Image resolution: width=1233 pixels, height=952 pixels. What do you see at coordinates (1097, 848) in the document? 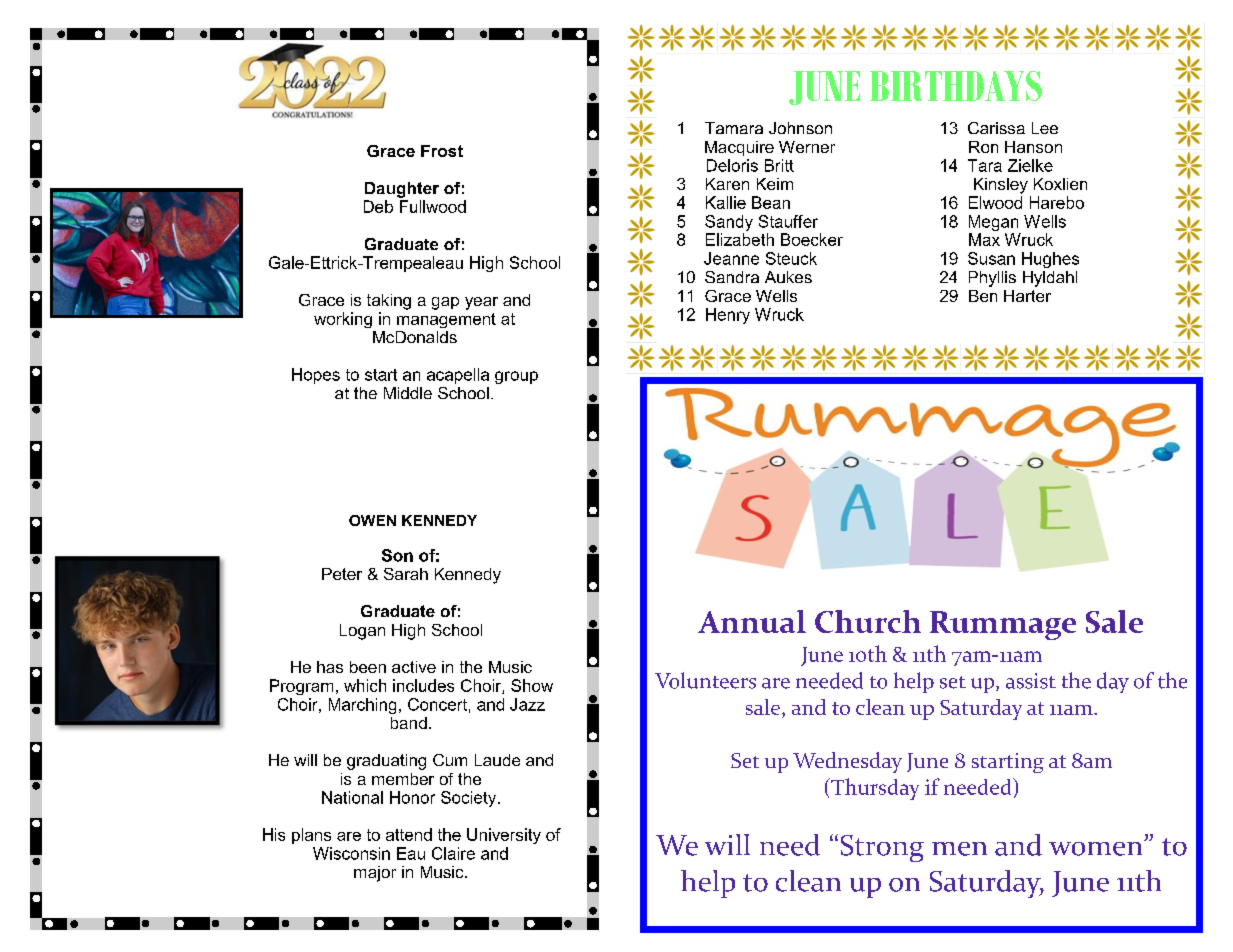
I see `women` at bounding box center [1097, 848].
